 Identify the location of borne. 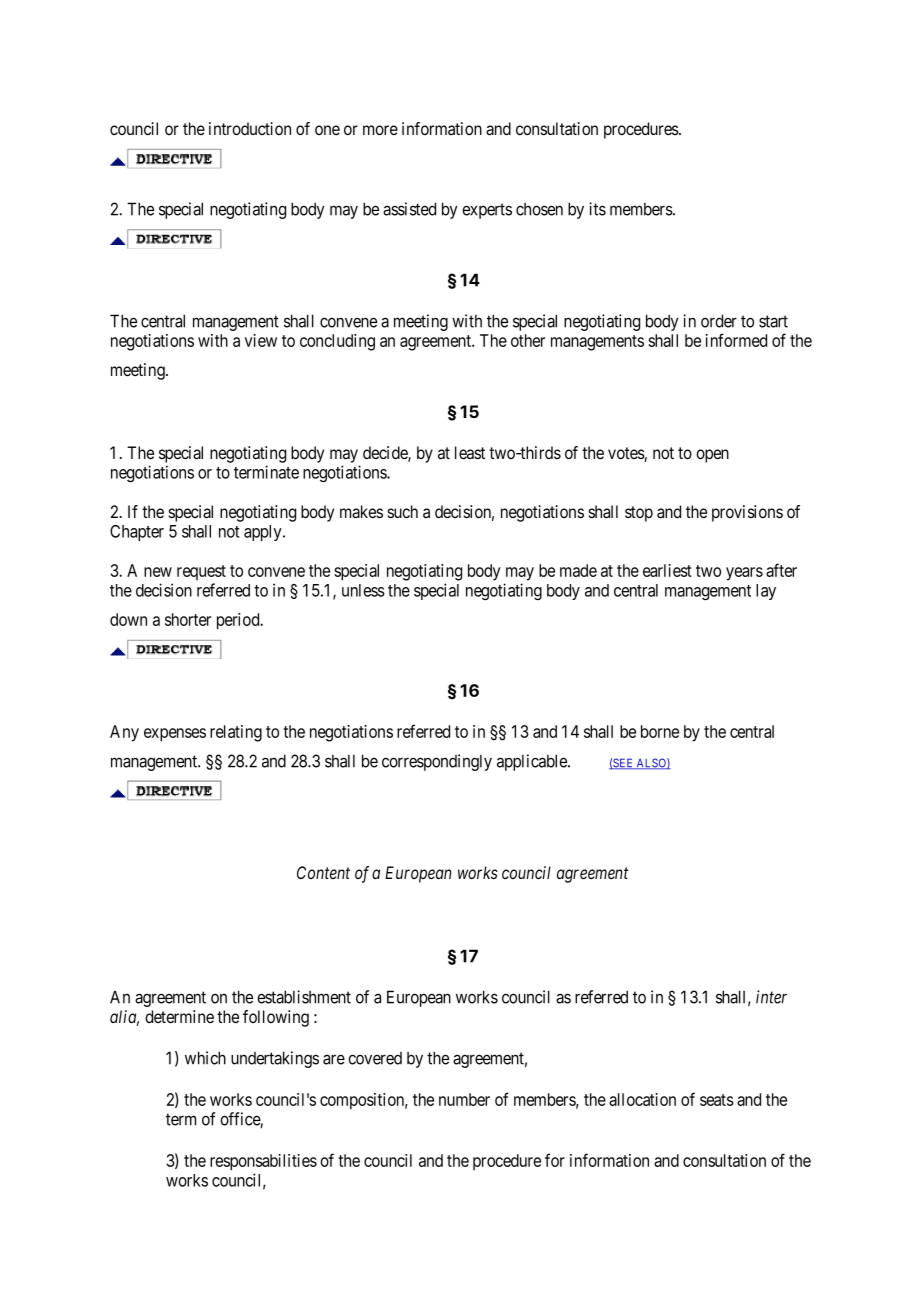
(660, 731).
